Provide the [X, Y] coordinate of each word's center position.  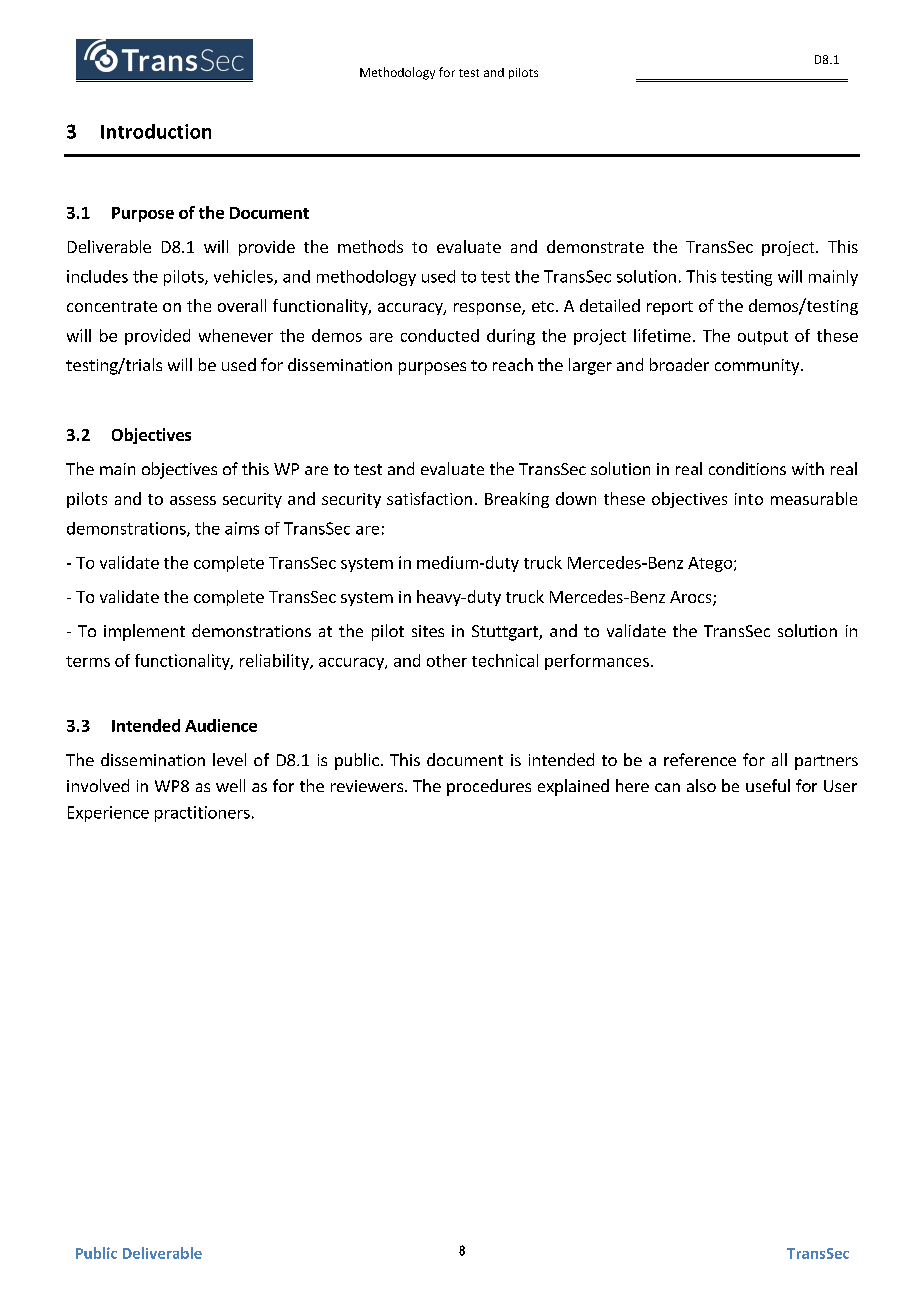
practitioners [202, 814]
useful [768, 785]
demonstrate [595, 246]
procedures [489, 787]
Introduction [156, 131]
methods [370, 246]
